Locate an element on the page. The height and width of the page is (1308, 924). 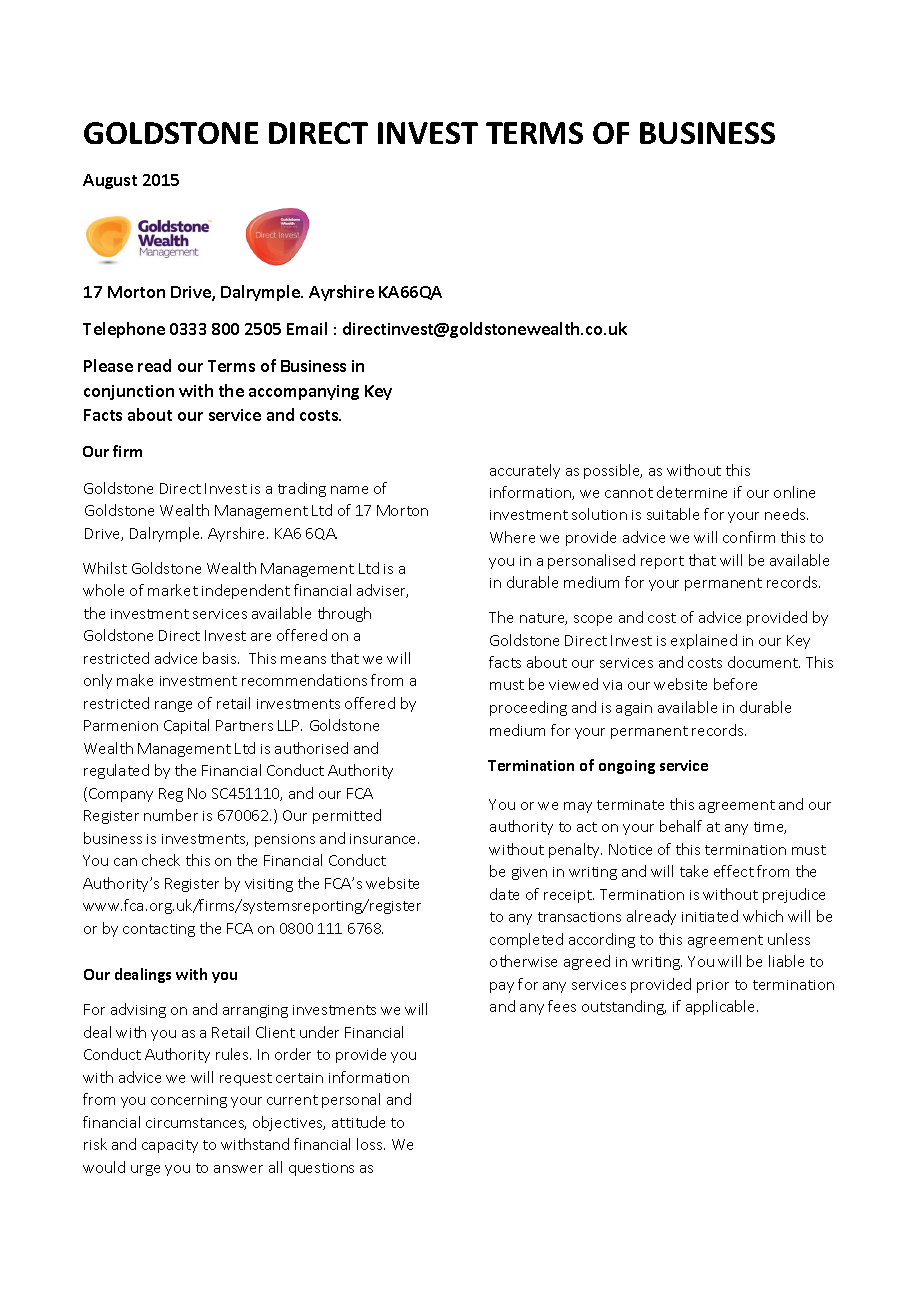
applicable is located at coordinates (722, 1007).
